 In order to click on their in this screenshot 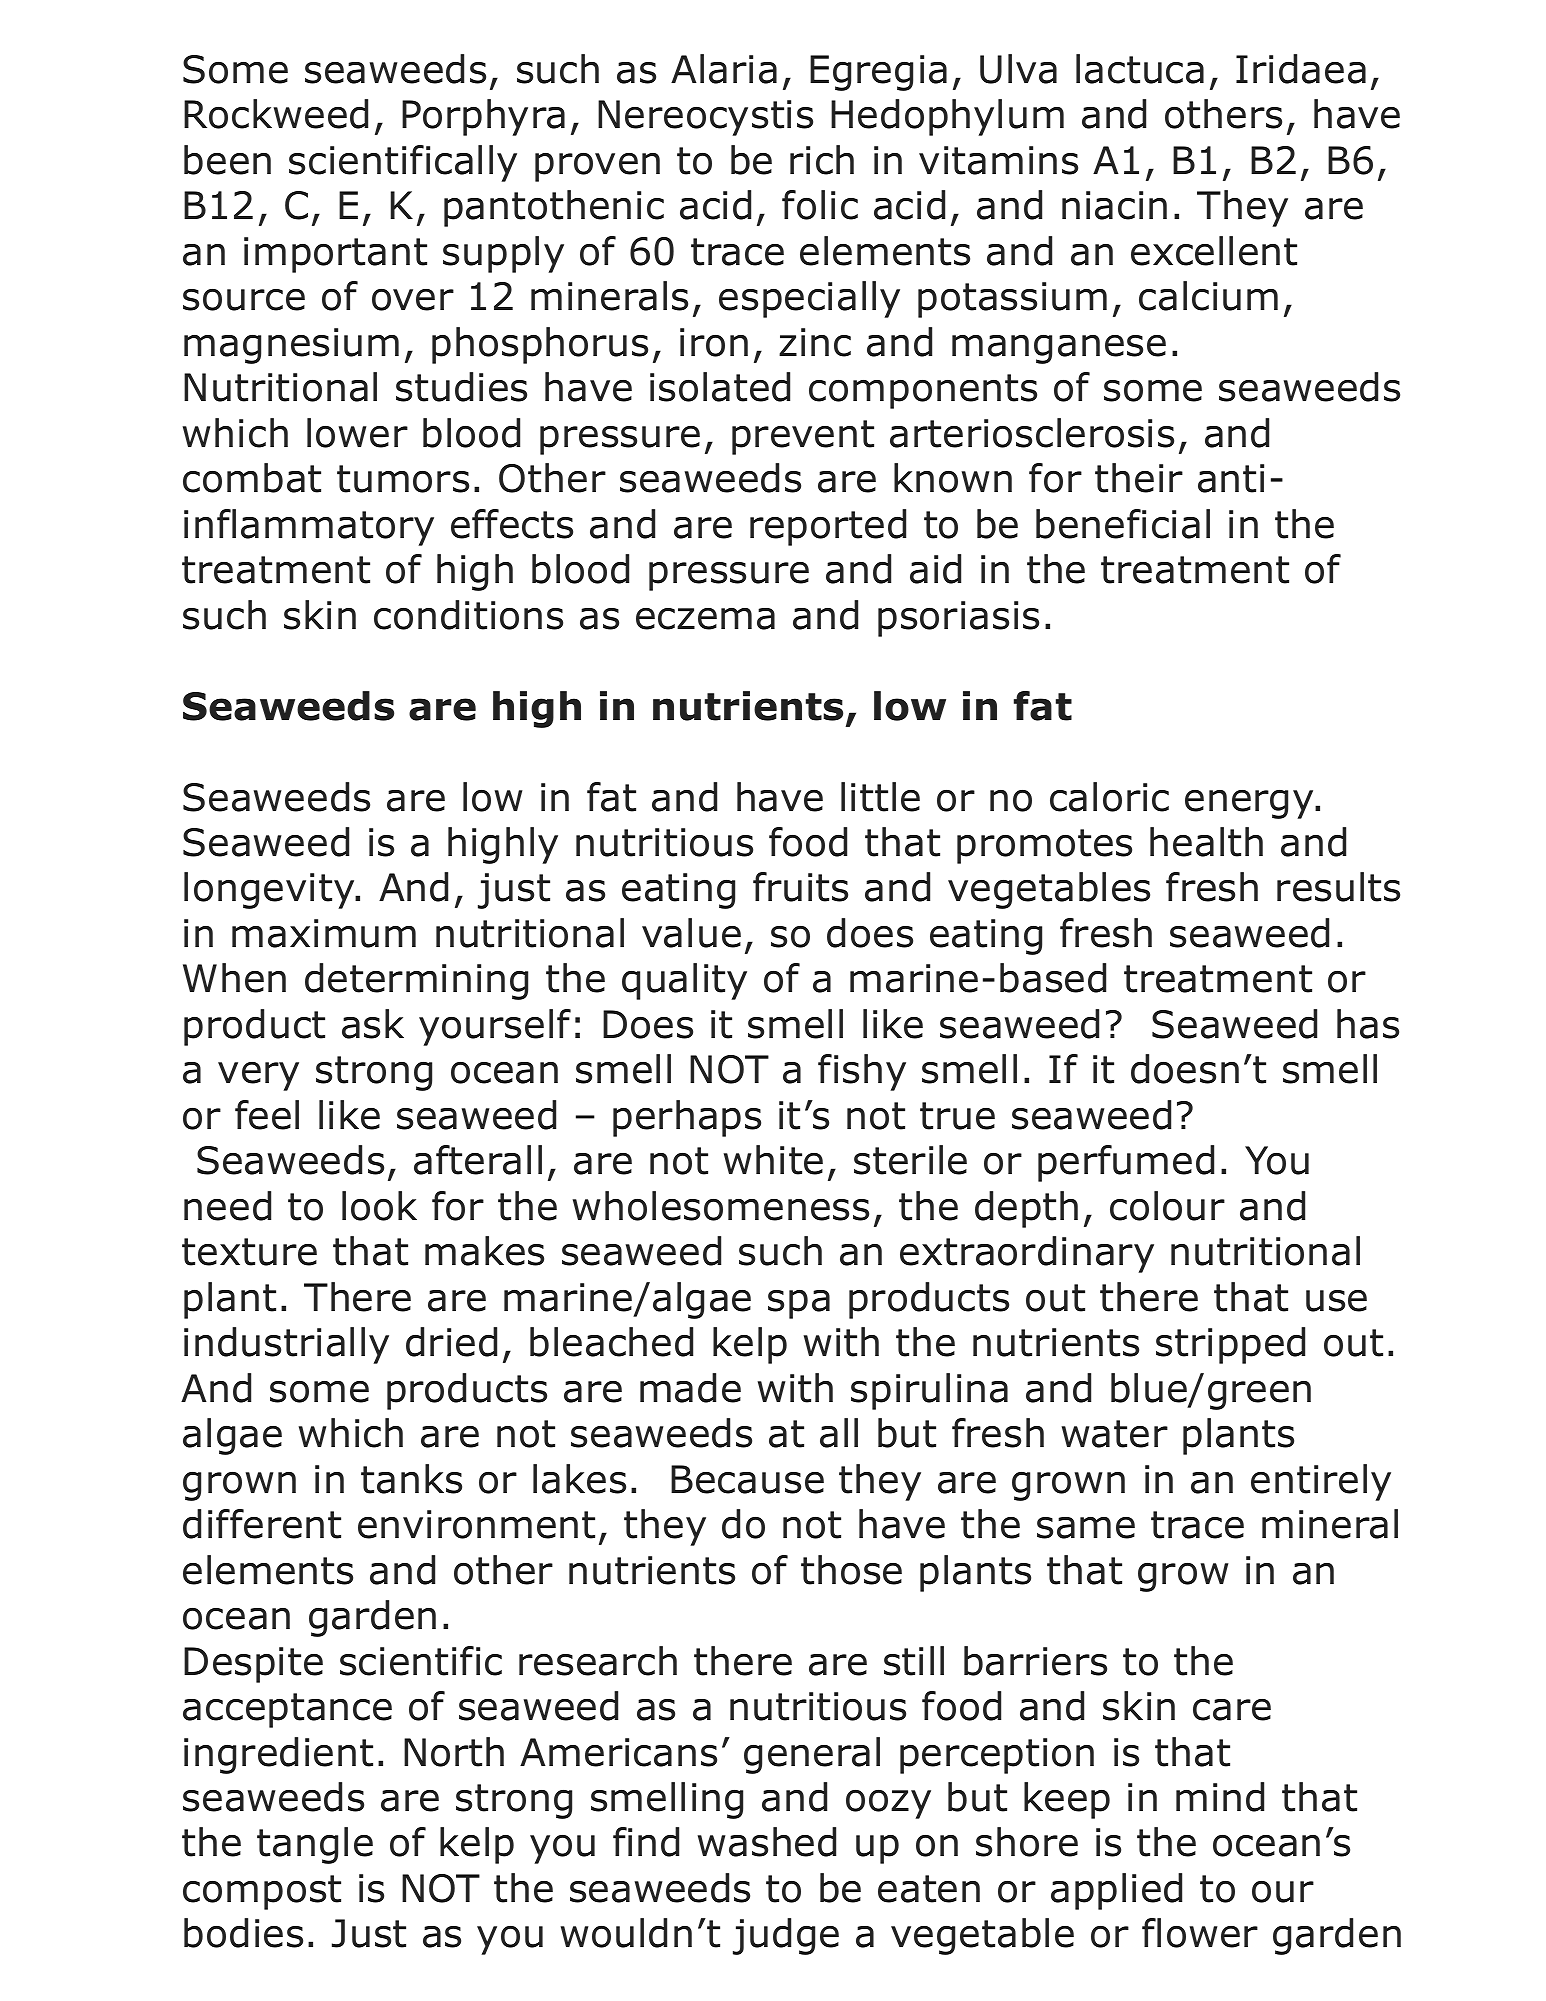, I will do `click(1139, 478)`.
